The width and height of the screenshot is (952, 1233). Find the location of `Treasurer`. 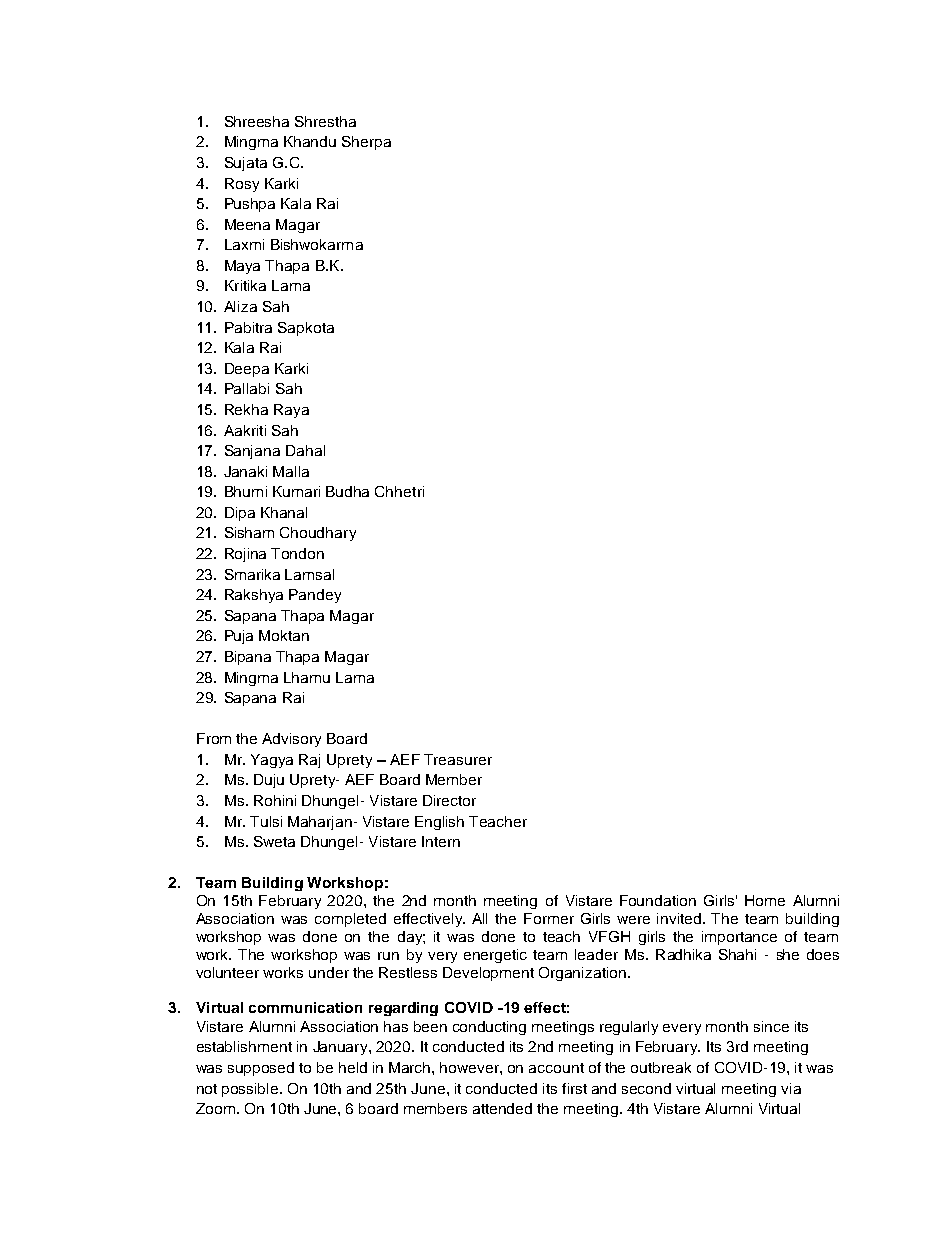

Treasurer is located at coordinates (458, 759).
